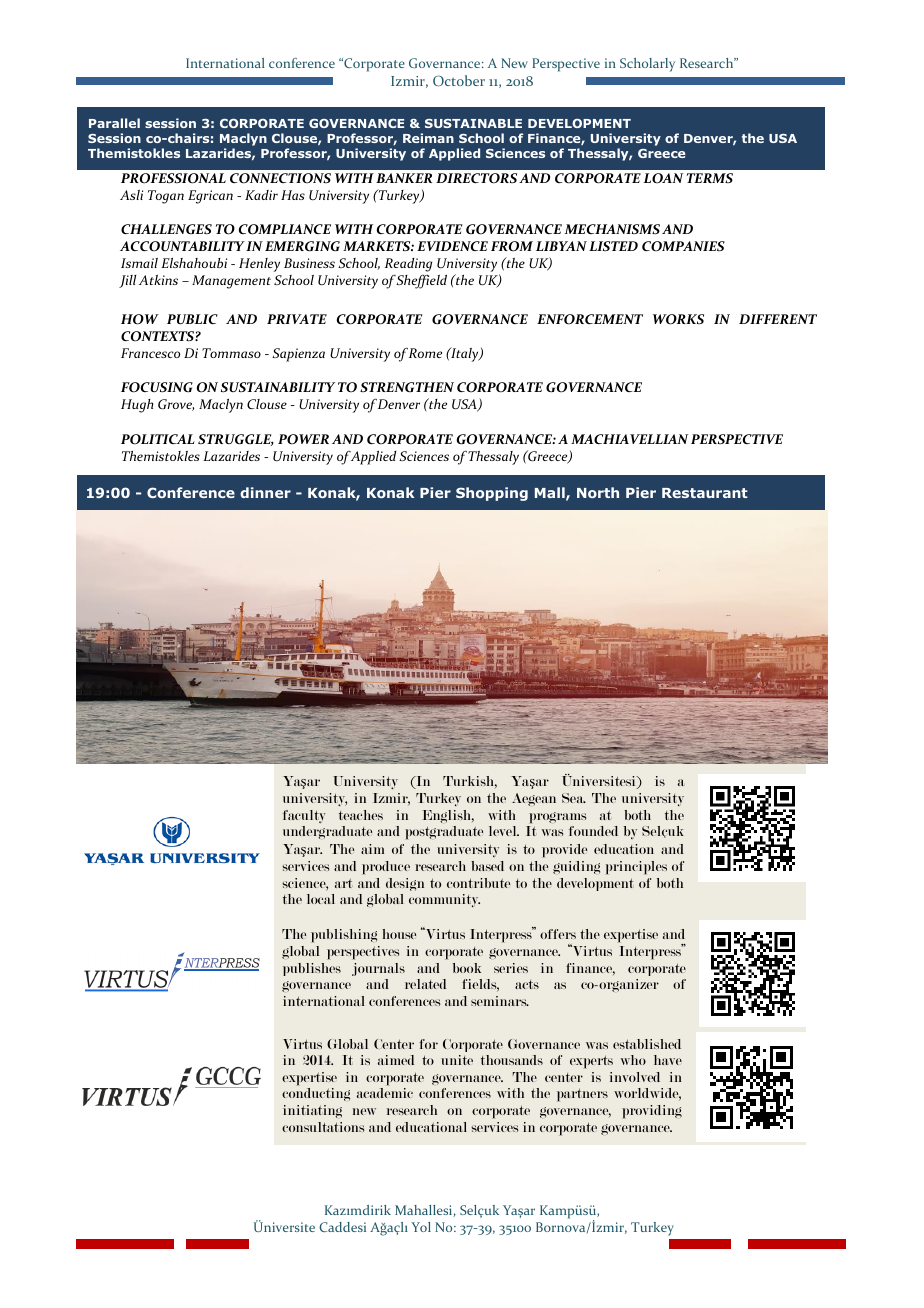  Describe the element at coordinates (425, 353) in the screenshot. I see `Rome` at that location.
